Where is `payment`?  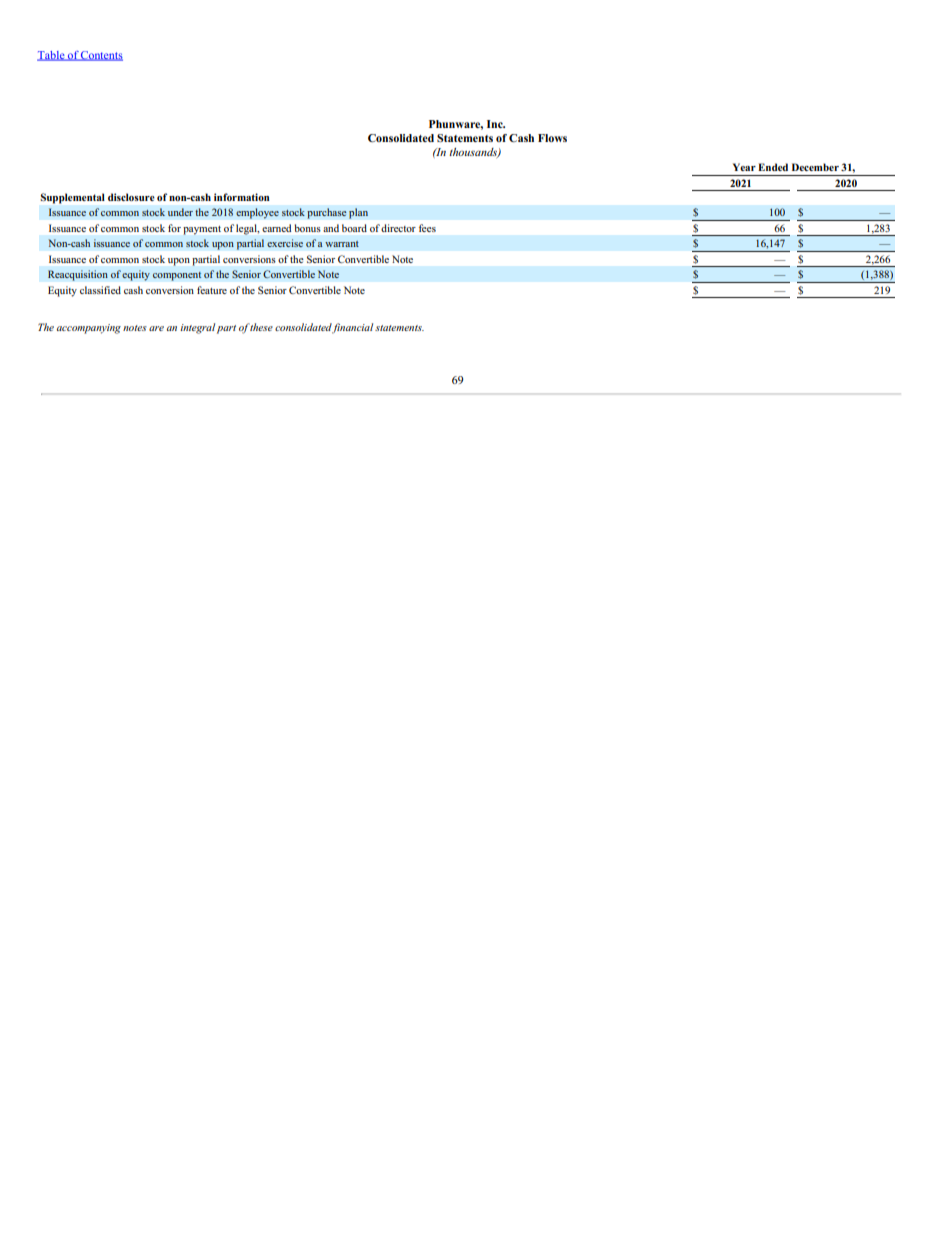 payment is located at coordinates (202, 230).
